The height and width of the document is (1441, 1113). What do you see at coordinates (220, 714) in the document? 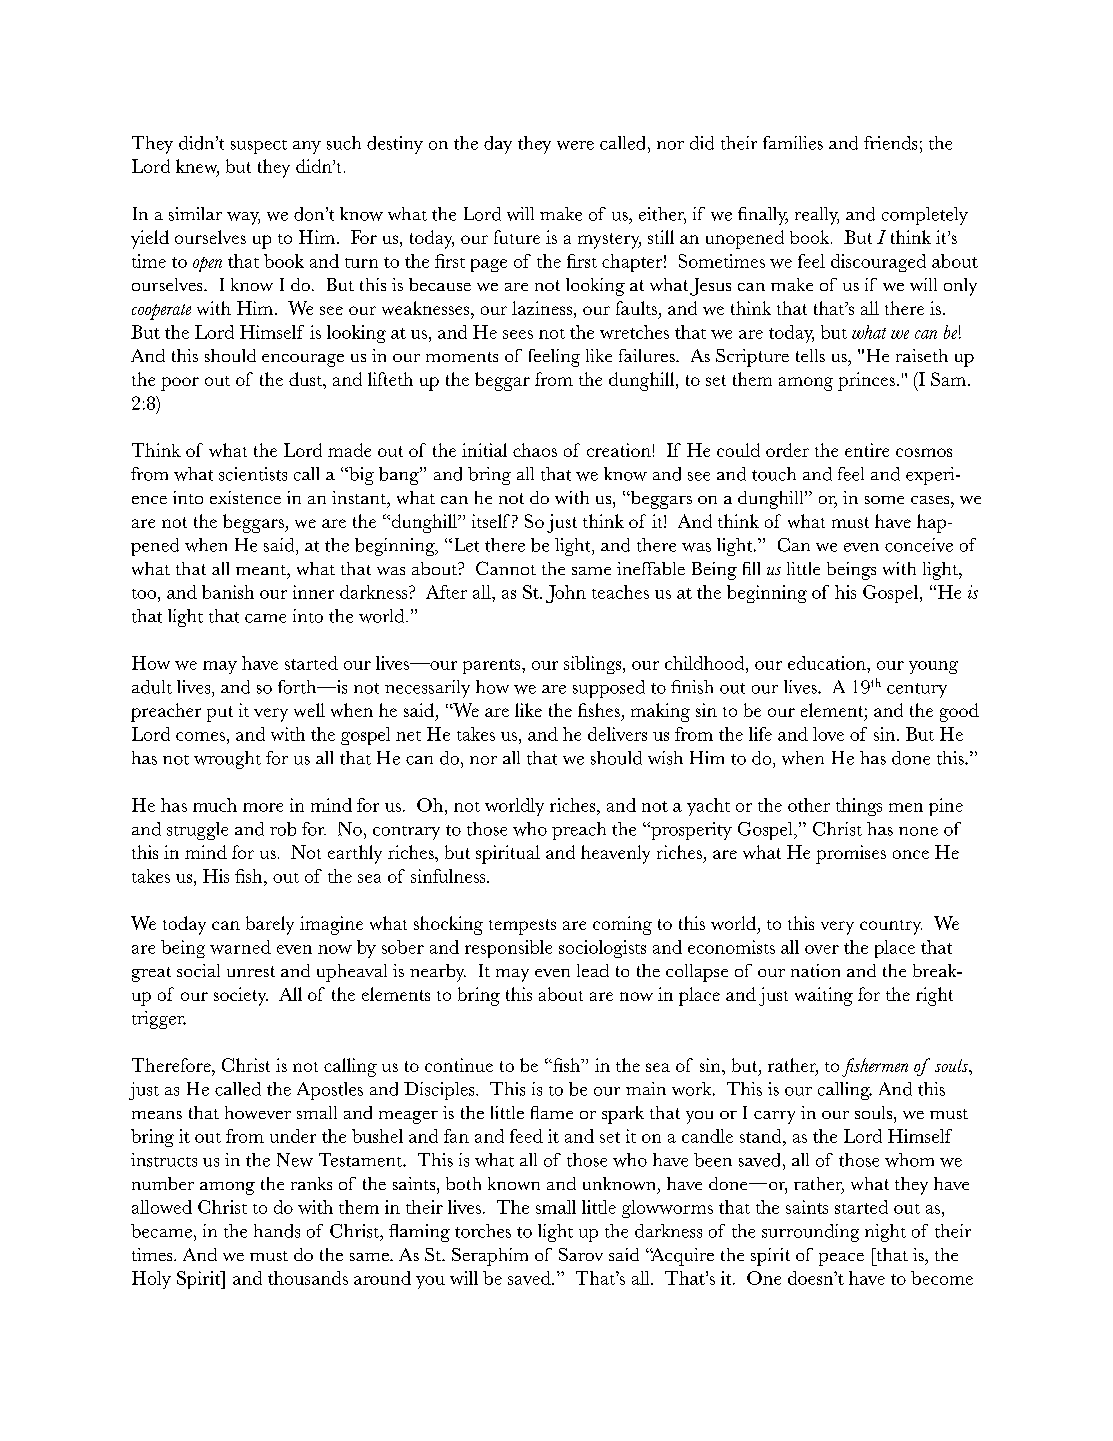
I see `put` at bounding box center [220, 714].
